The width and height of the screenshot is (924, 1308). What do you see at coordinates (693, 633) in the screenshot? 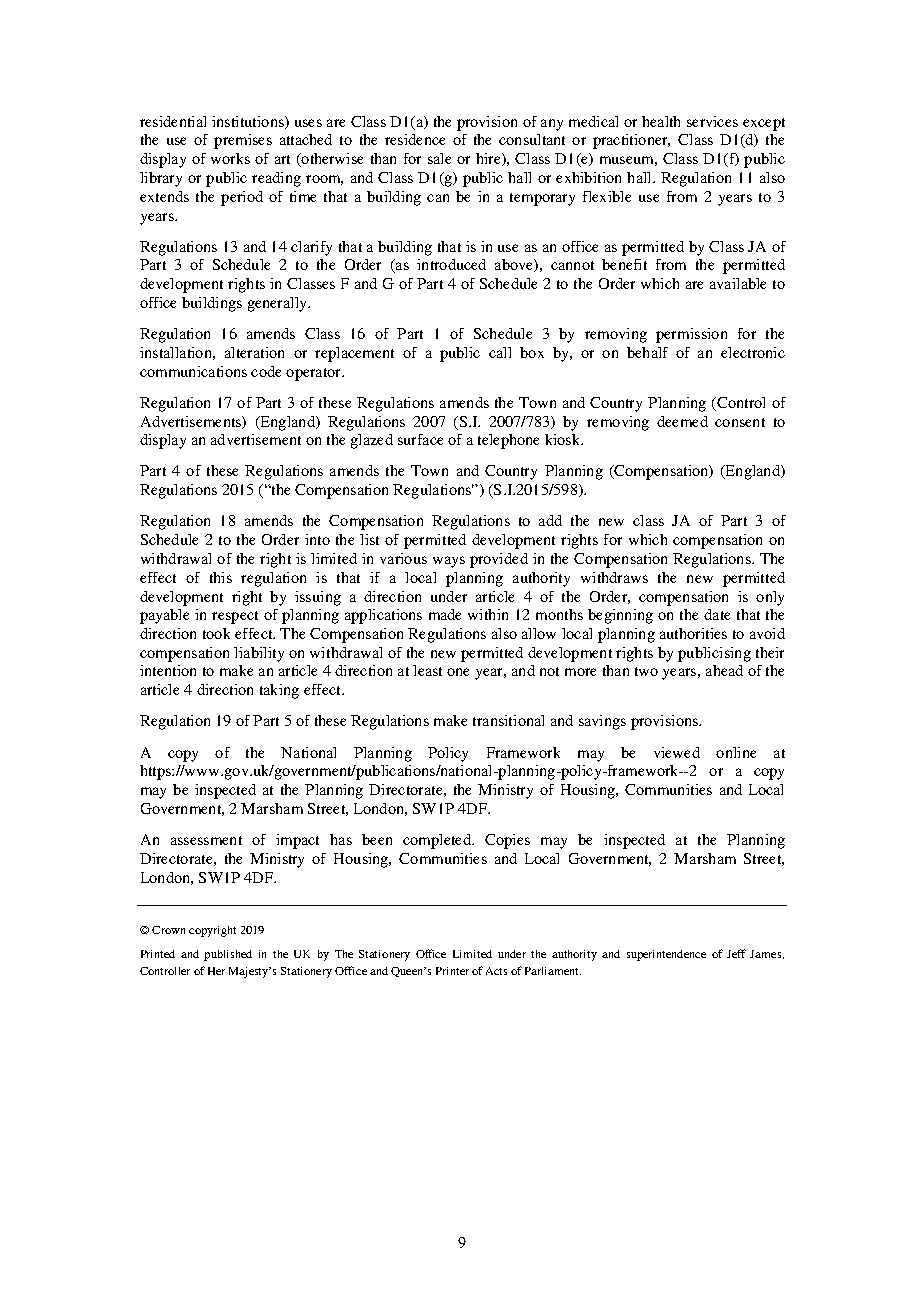
I see `authorities` at bounding box center [693, 633].
